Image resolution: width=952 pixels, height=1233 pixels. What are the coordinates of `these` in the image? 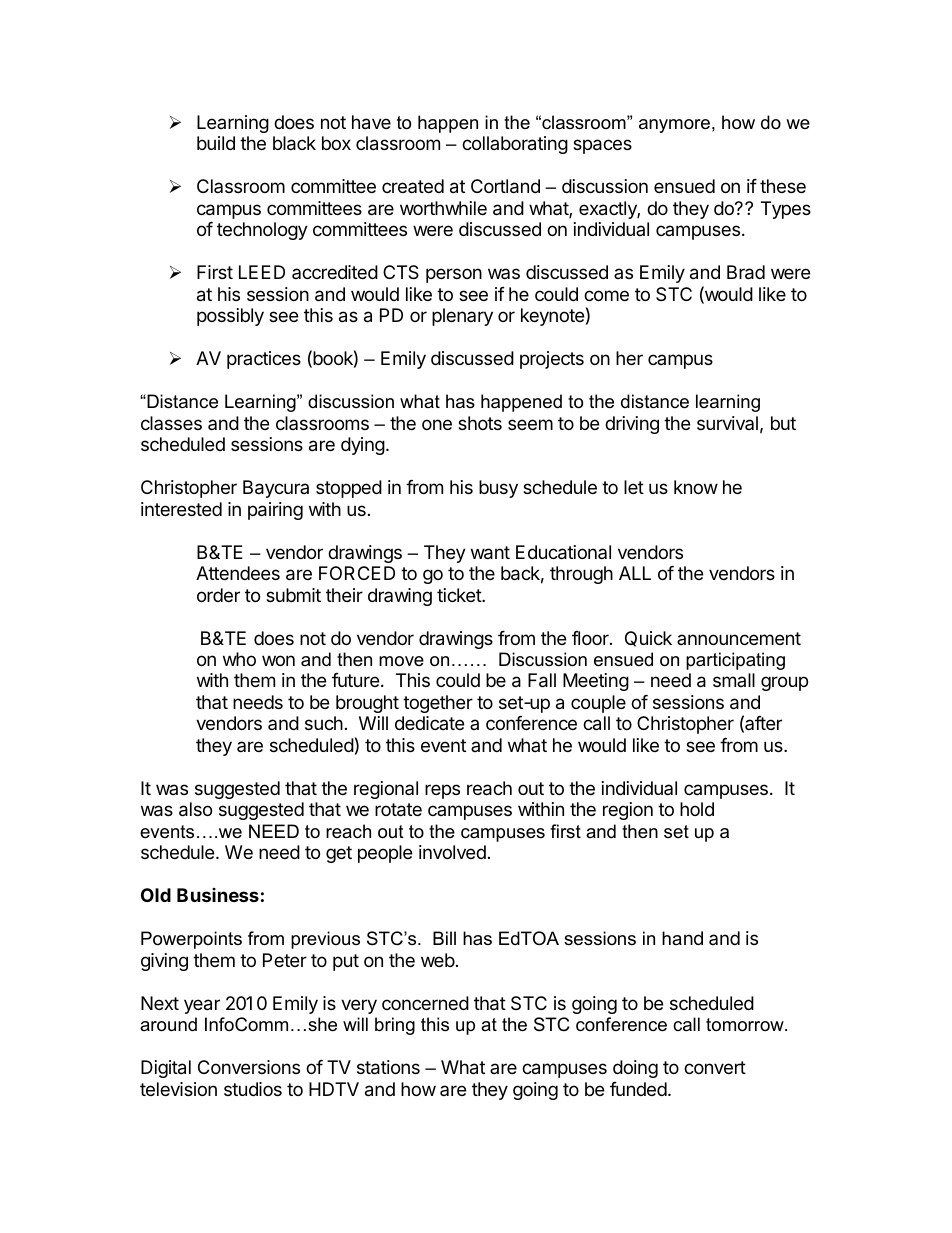 It's located at (783, 186).
